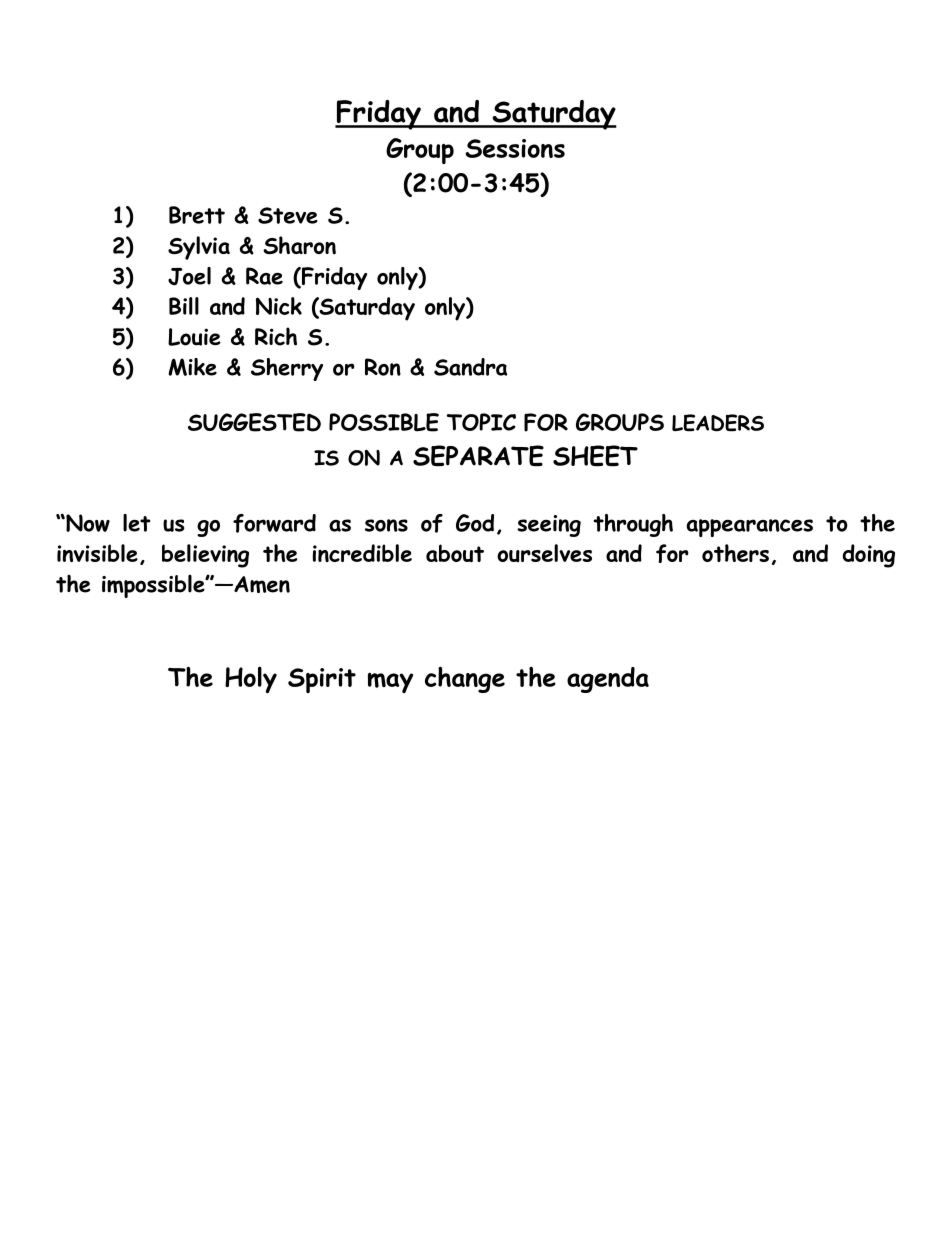 The width and height of the screenshot is (952, 1233). What do you see at coordinates (515, 148) in the screenshot?
I see `Sessions` at bounding box center [515, 148].
